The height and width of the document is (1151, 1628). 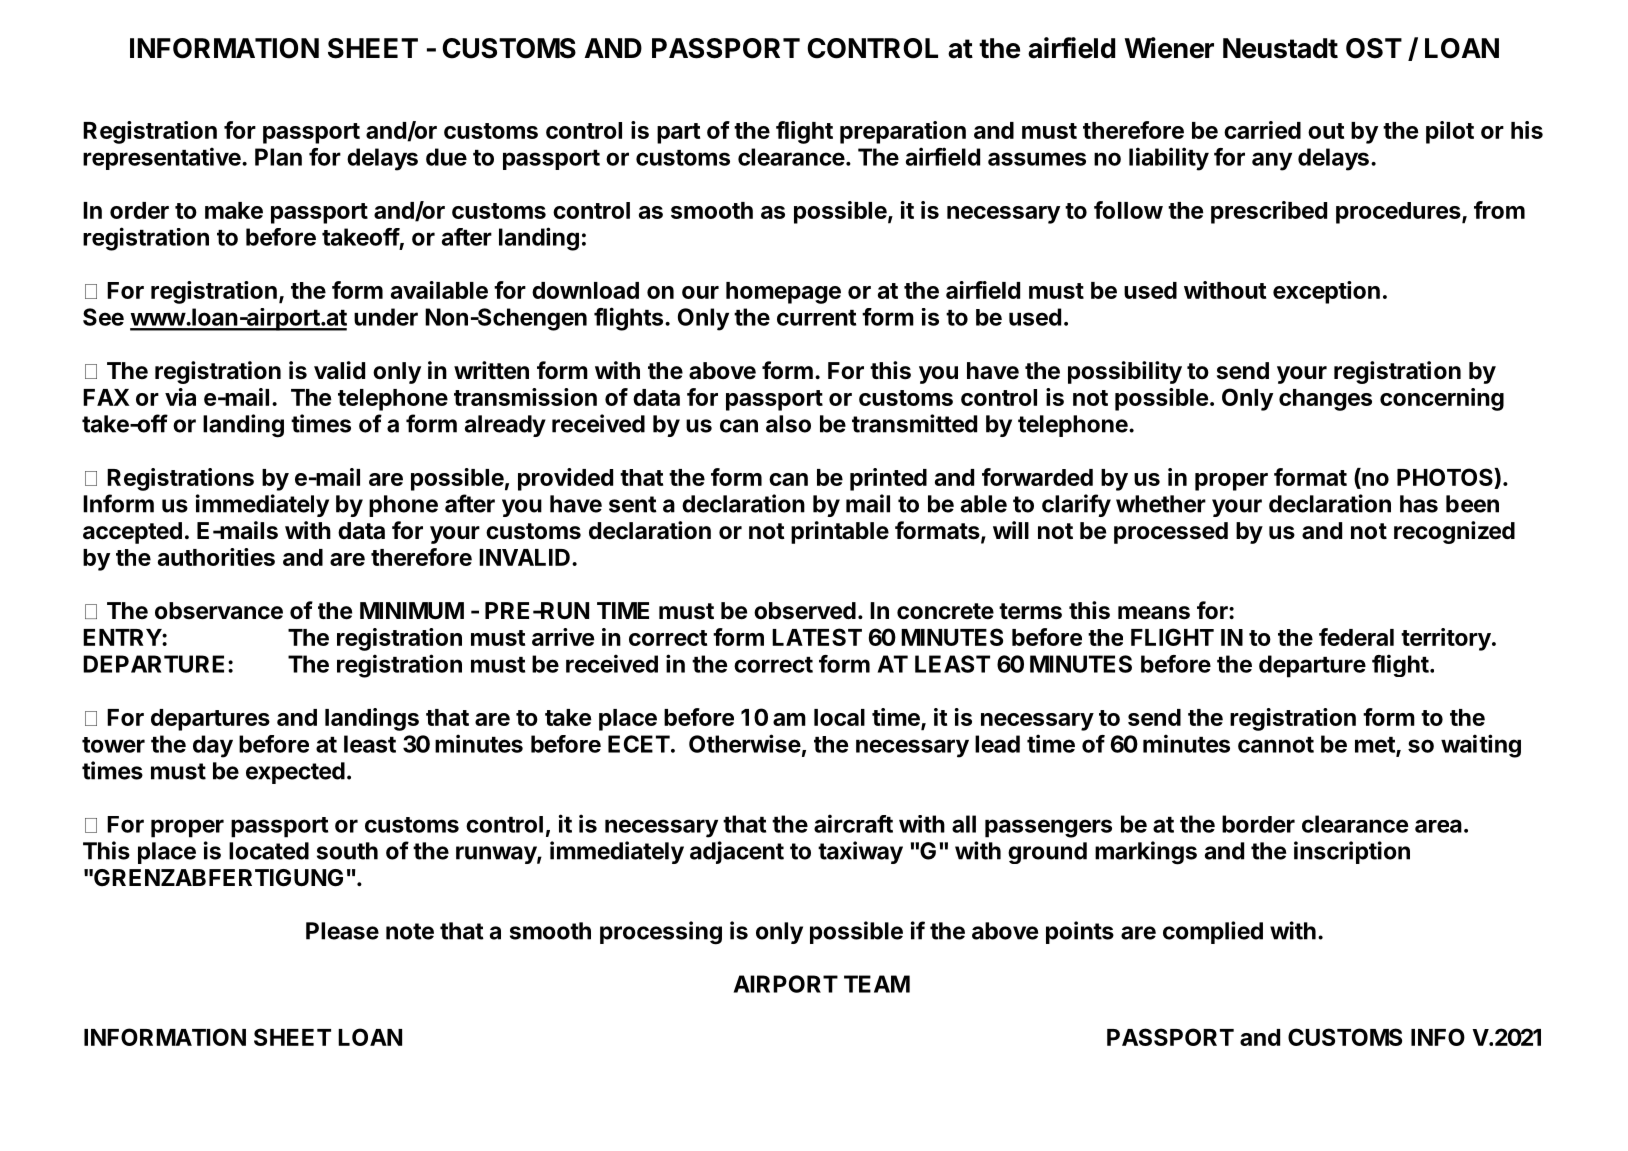 What do you see at coordinates (745, 743) in the document?
I see `Otherwise` at bounding box center [745, 743].
